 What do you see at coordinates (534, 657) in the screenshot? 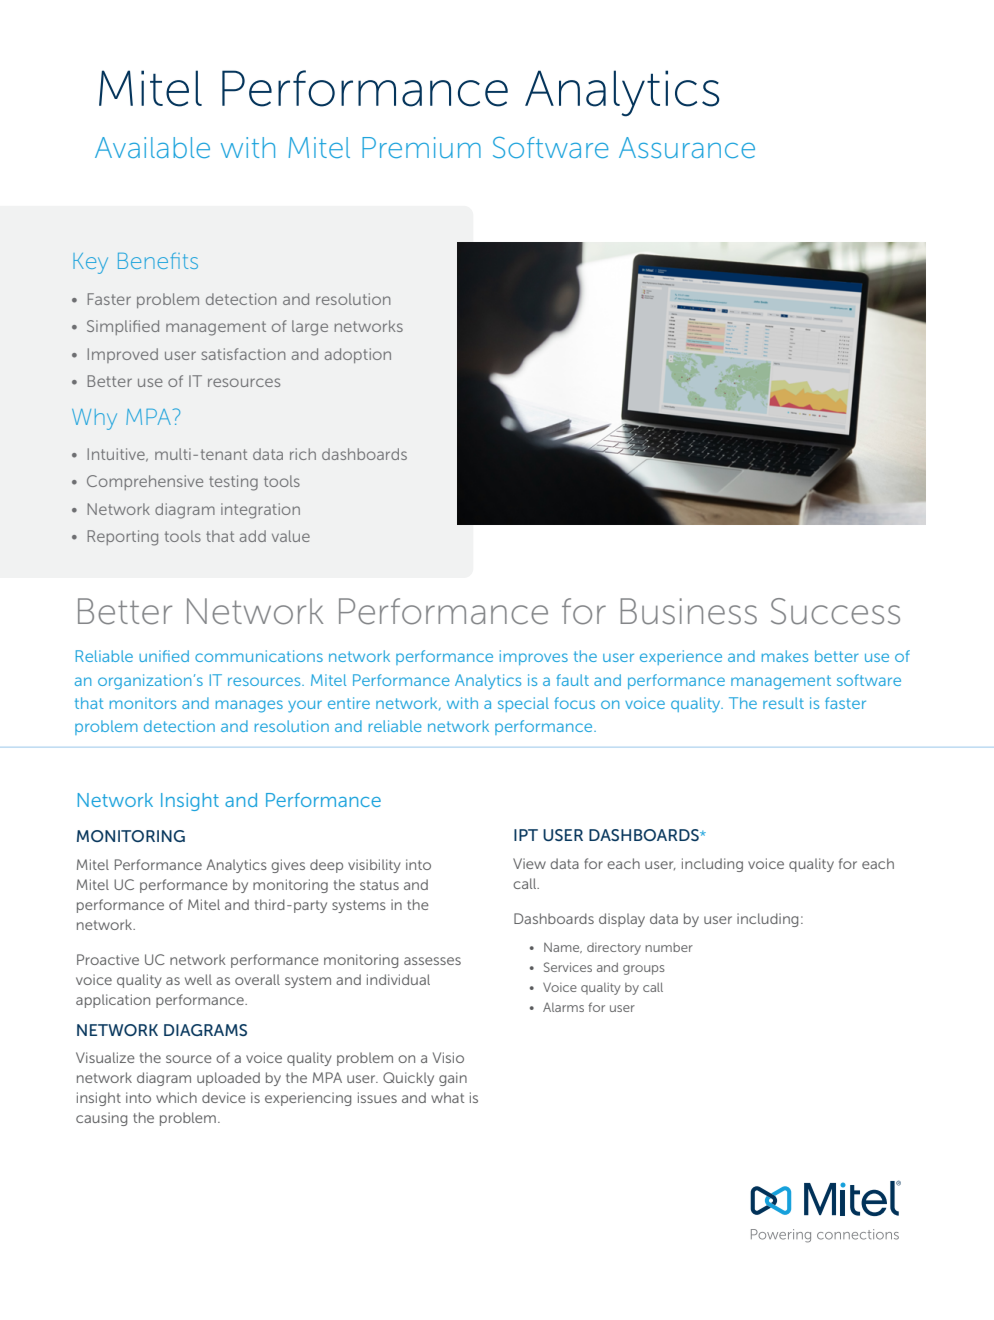
I see `improves` at bounding box center [534, 657].
